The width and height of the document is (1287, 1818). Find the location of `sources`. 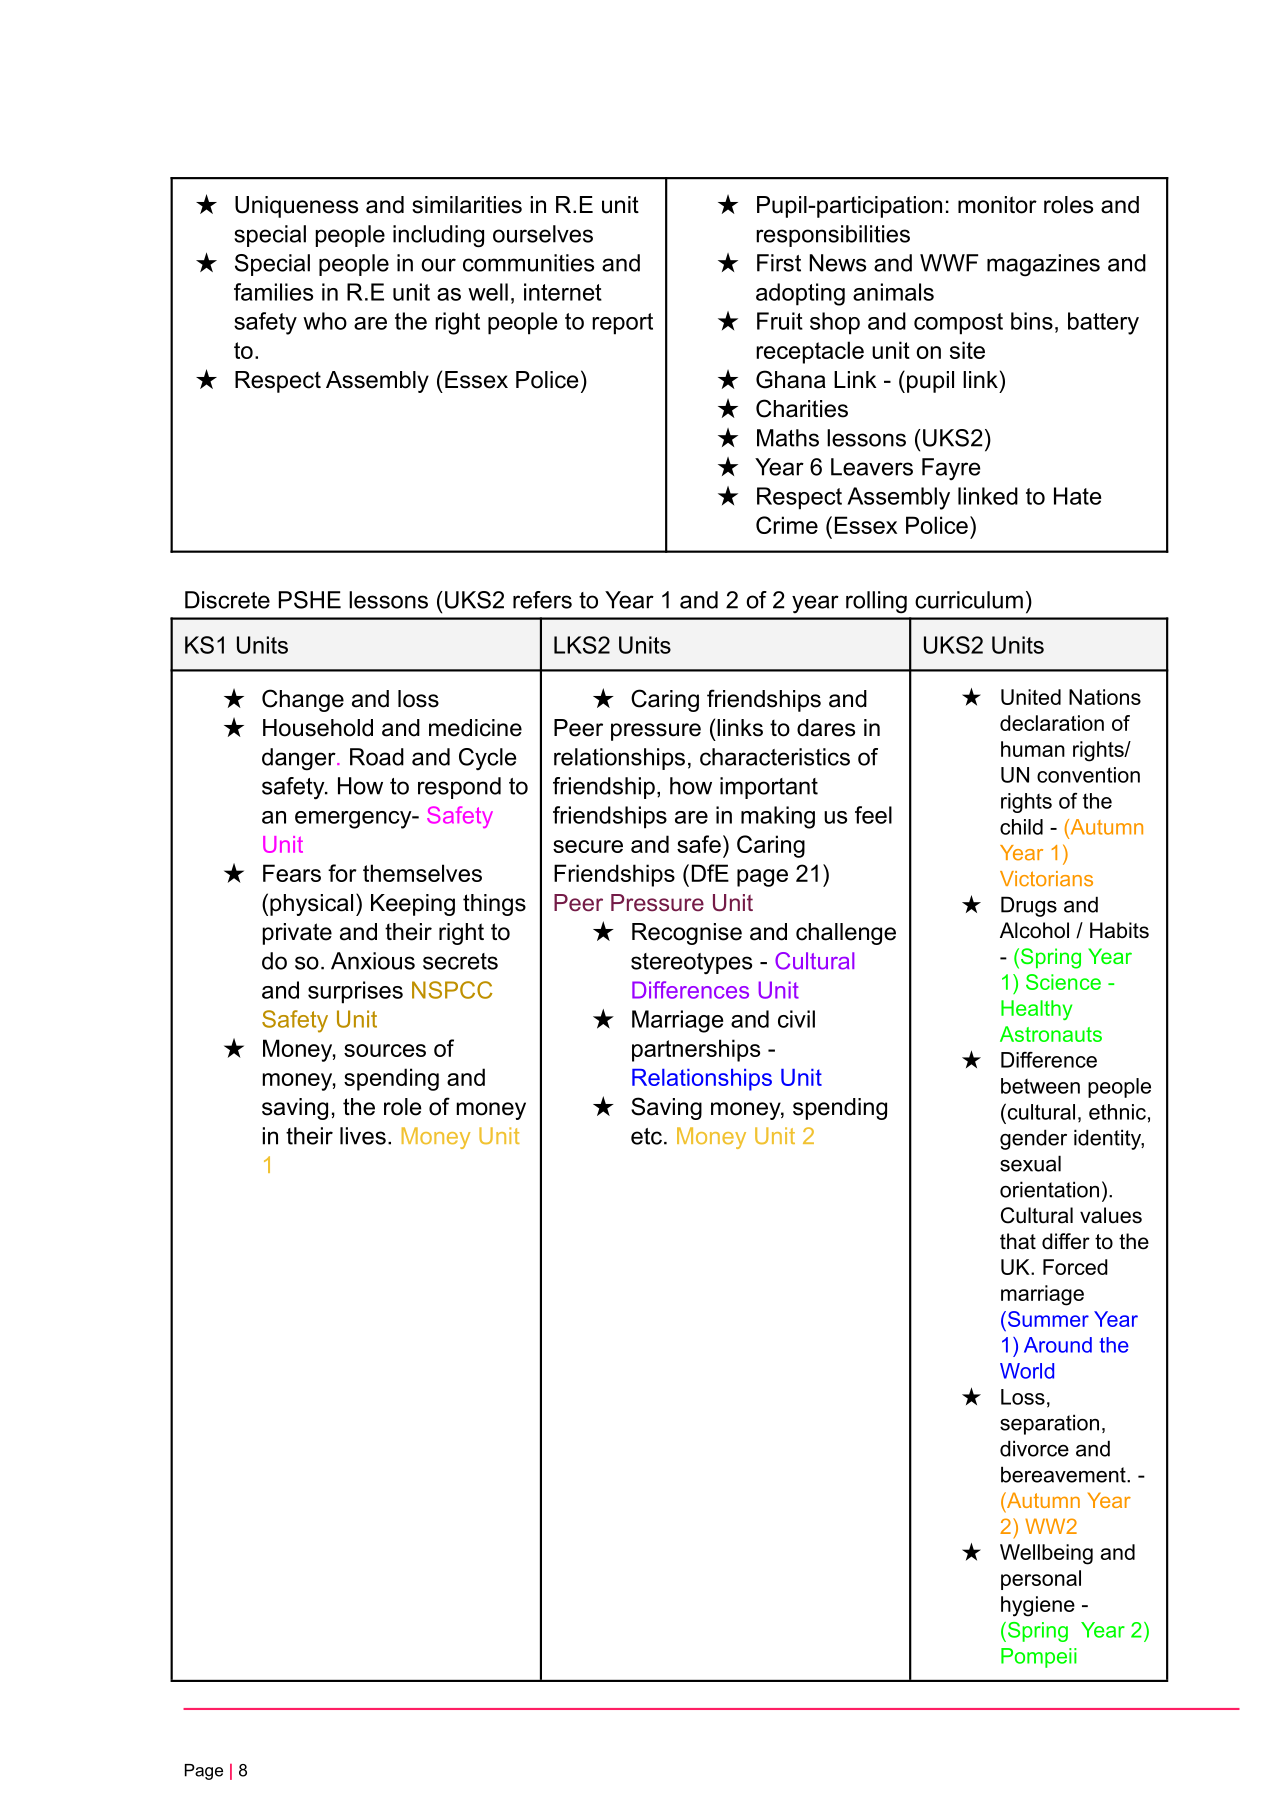

sources is located at coordinates (385, 1050).
